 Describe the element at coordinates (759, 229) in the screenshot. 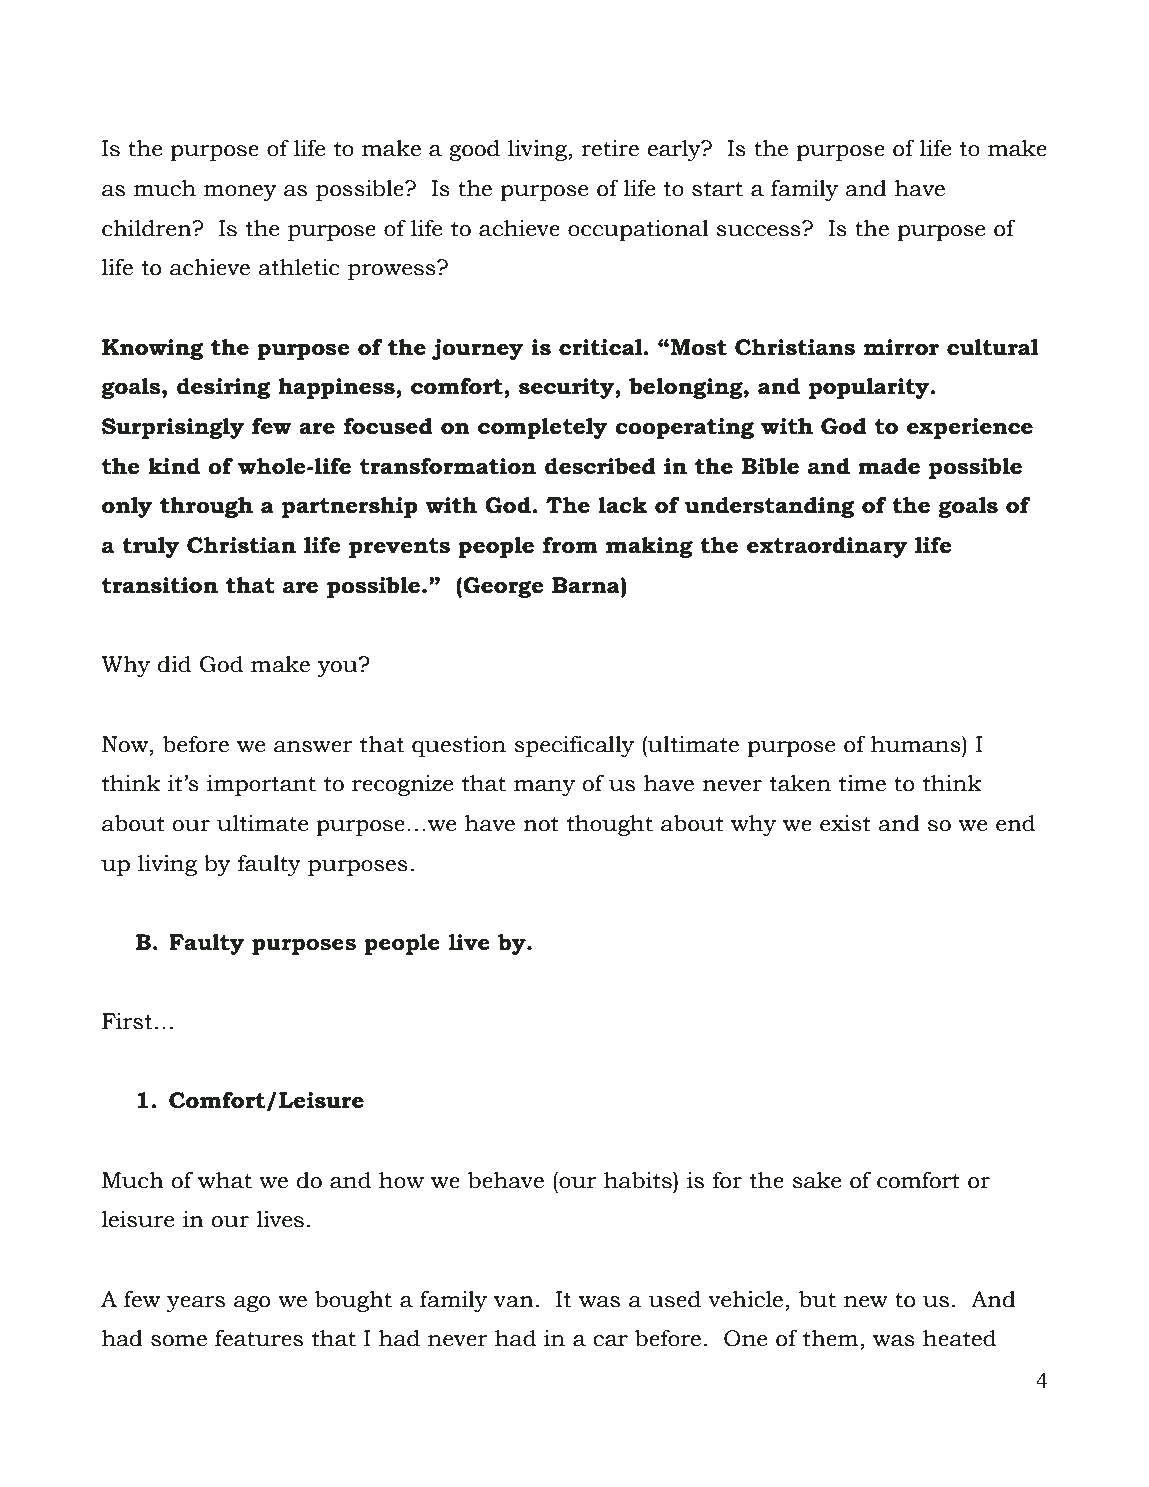

I see `success` at that location.
